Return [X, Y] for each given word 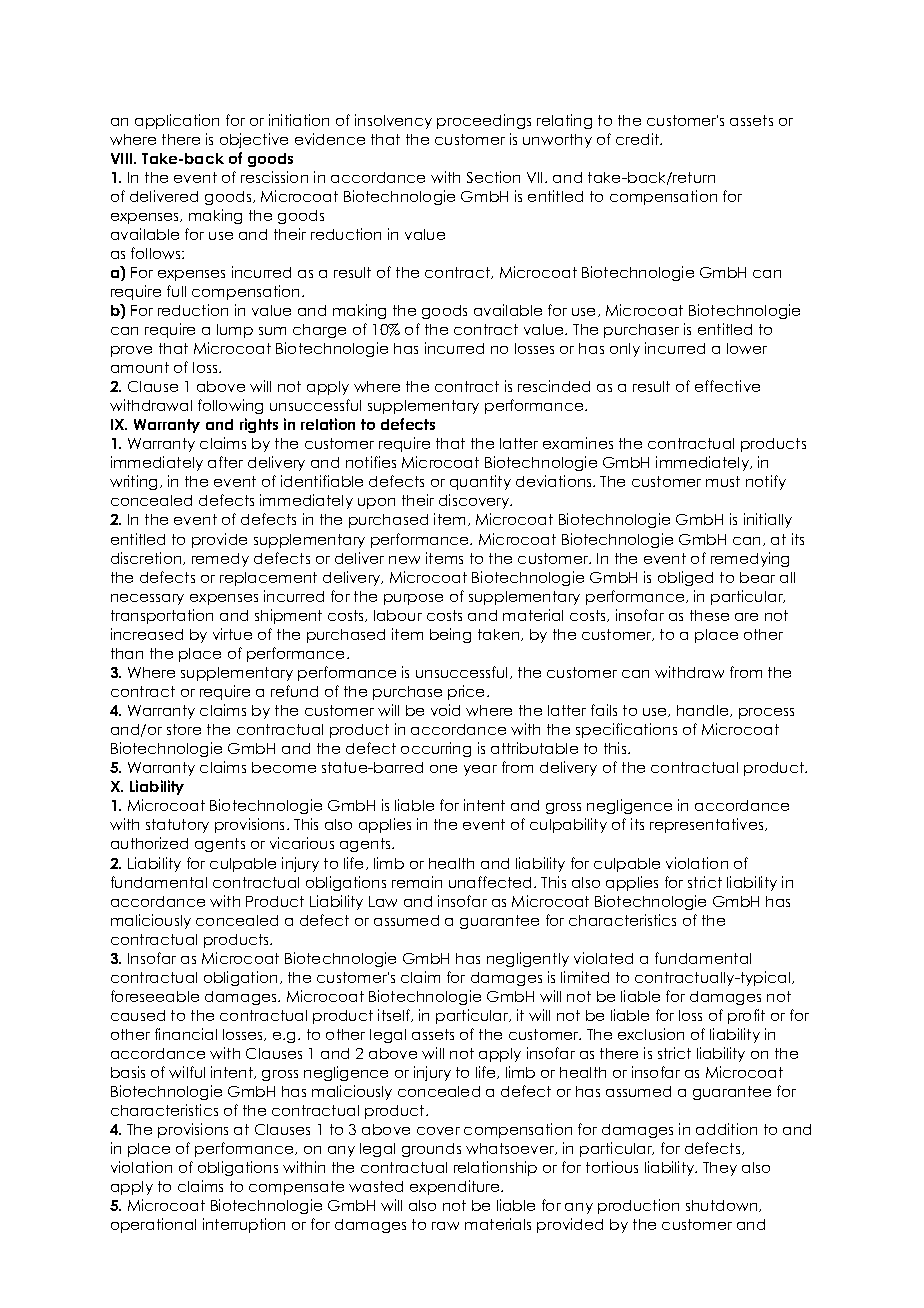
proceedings [484, 121]
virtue [232, 634]
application [177, 121]
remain [417, 882]
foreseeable [155, 996]
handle [704, 711]
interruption [244, 1225]
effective [727, 386]
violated [603, 958]
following [230, 406]
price [468, 692]
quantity [480, 482]
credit [639, 139]
